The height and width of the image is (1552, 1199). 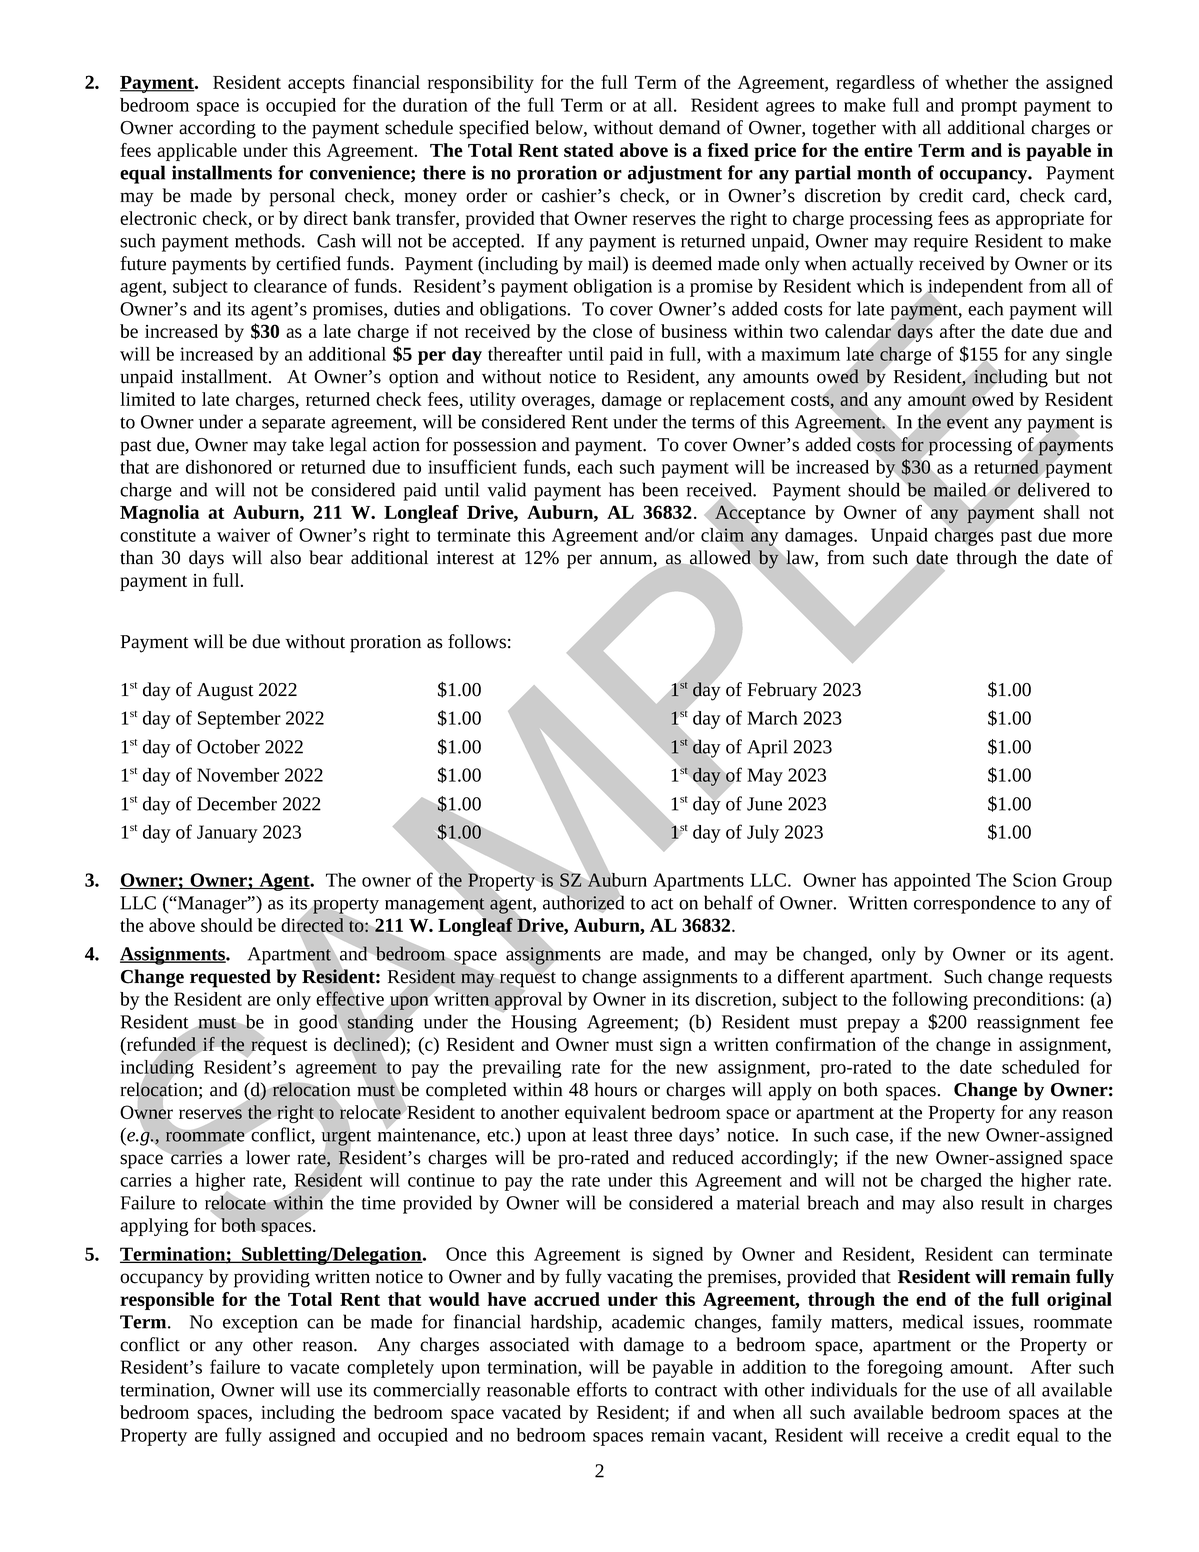 I want to click on waiver, so click(x=243, y=535).
